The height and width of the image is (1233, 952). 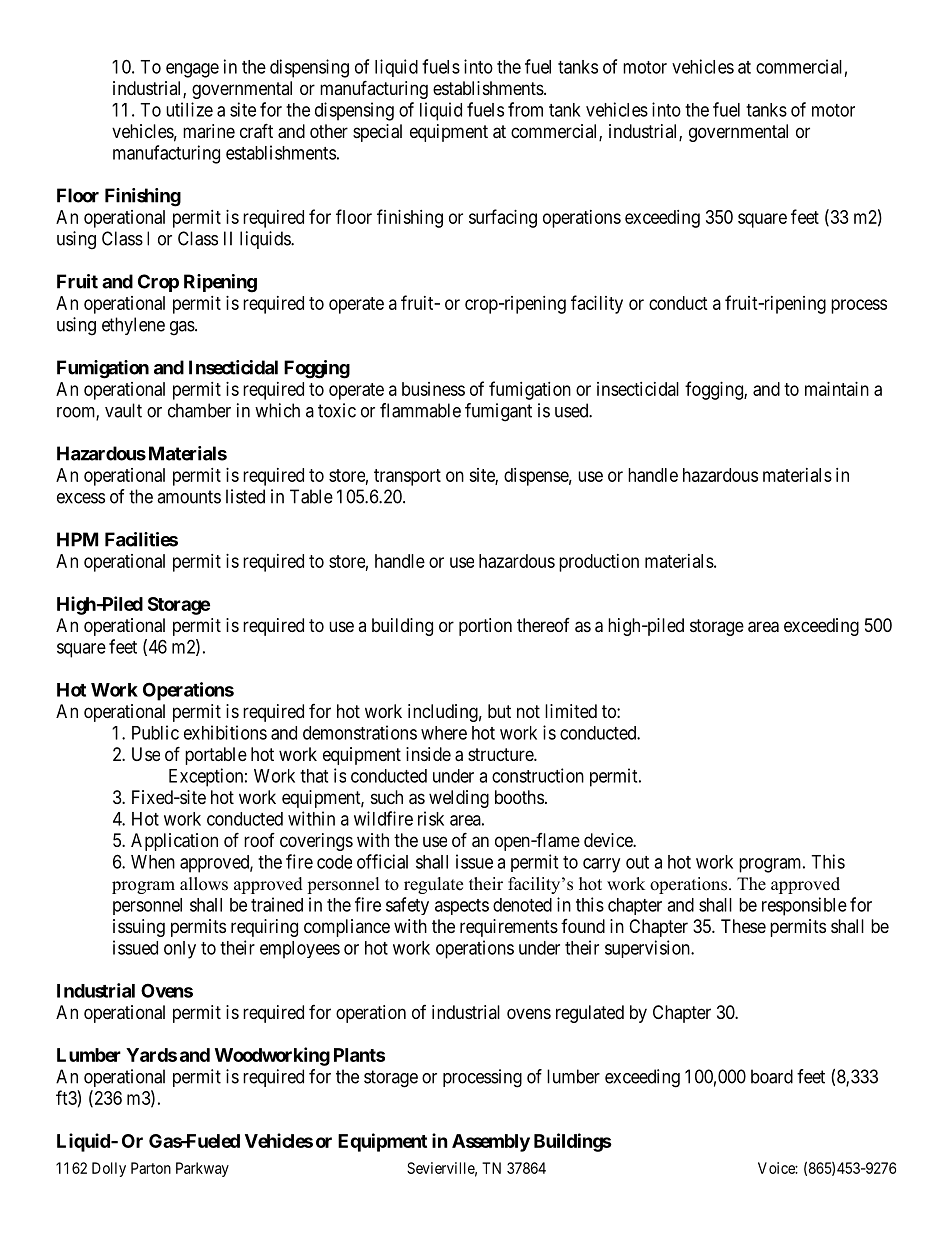 What do you see at coordinates (151, 1168) in the image?
I see `Parton` at bounding box center [151, 1168].
